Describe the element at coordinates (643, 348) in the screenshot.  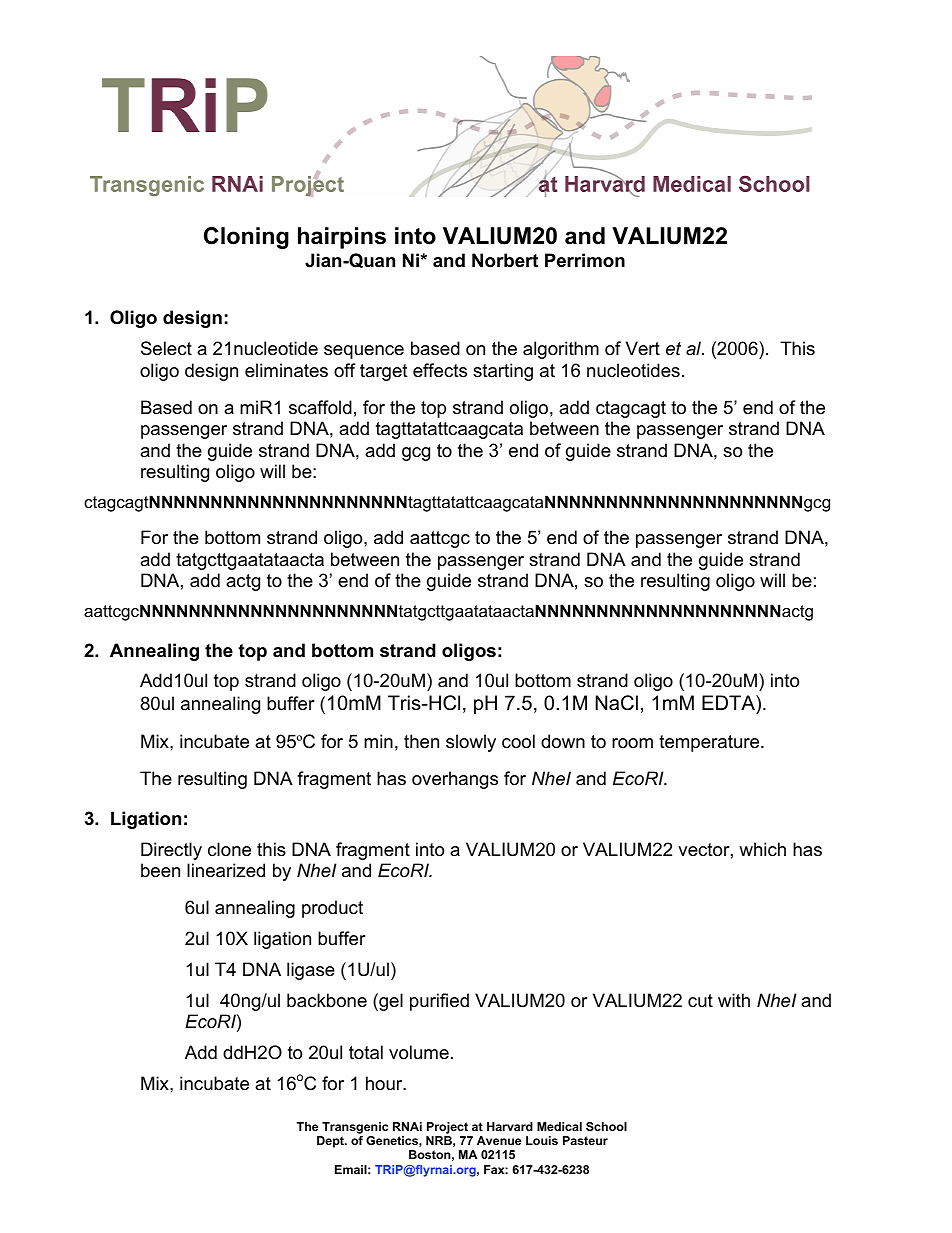
I see `Vert` at that location.
